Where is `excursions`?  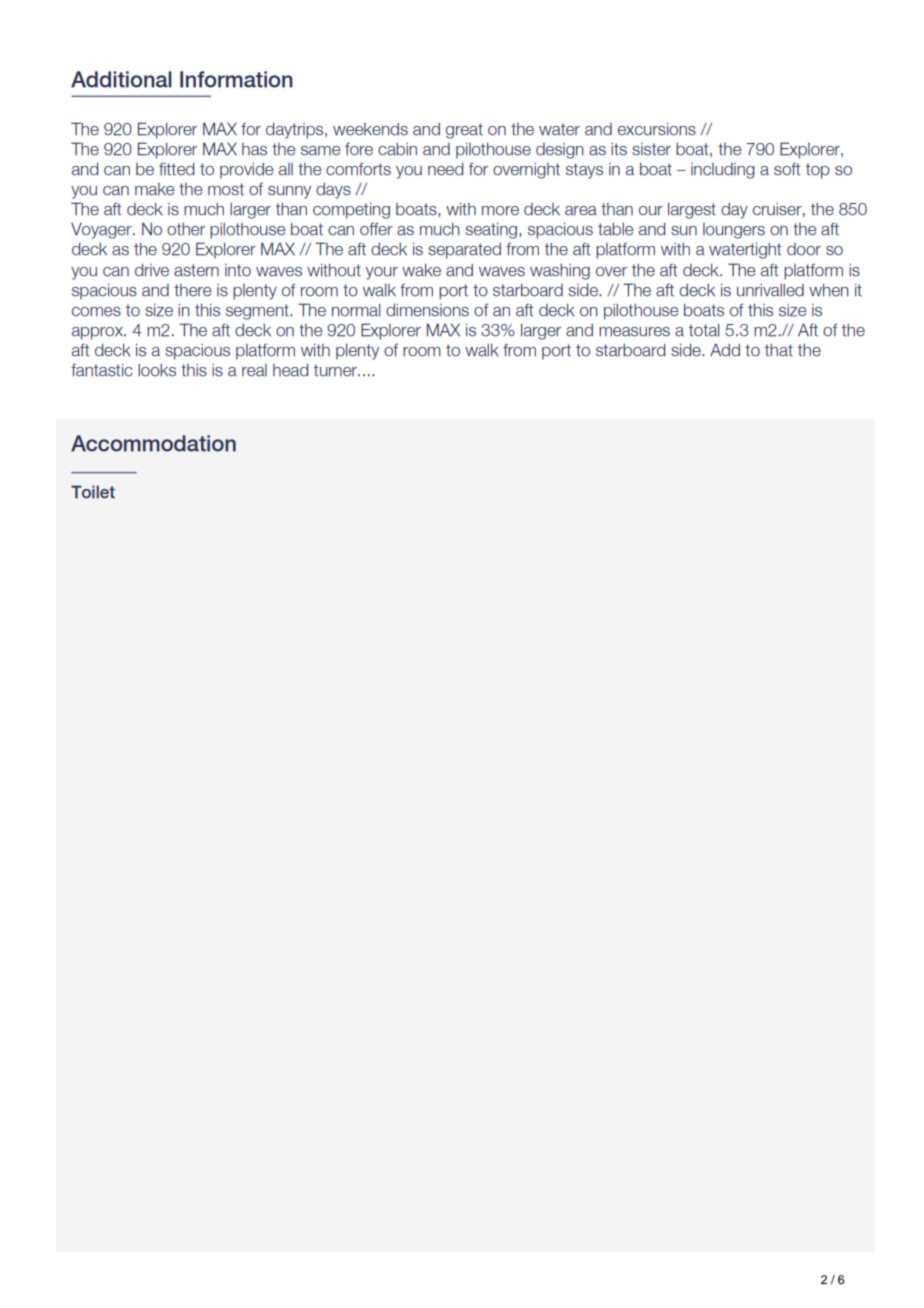
excursions is located at coordinates (657, 129).
